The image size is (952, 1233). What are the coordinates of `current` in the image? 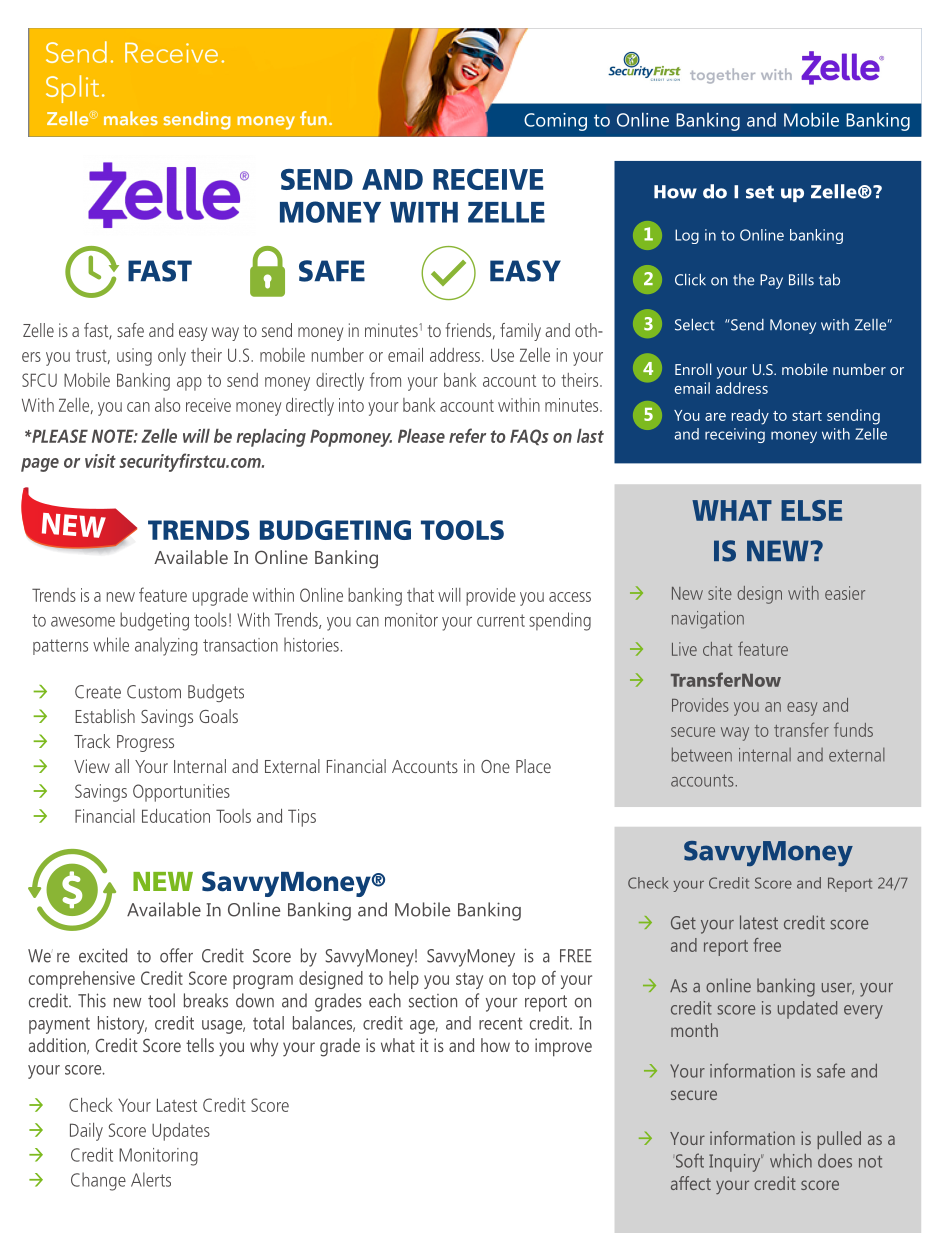 It's located at (501, 620).
